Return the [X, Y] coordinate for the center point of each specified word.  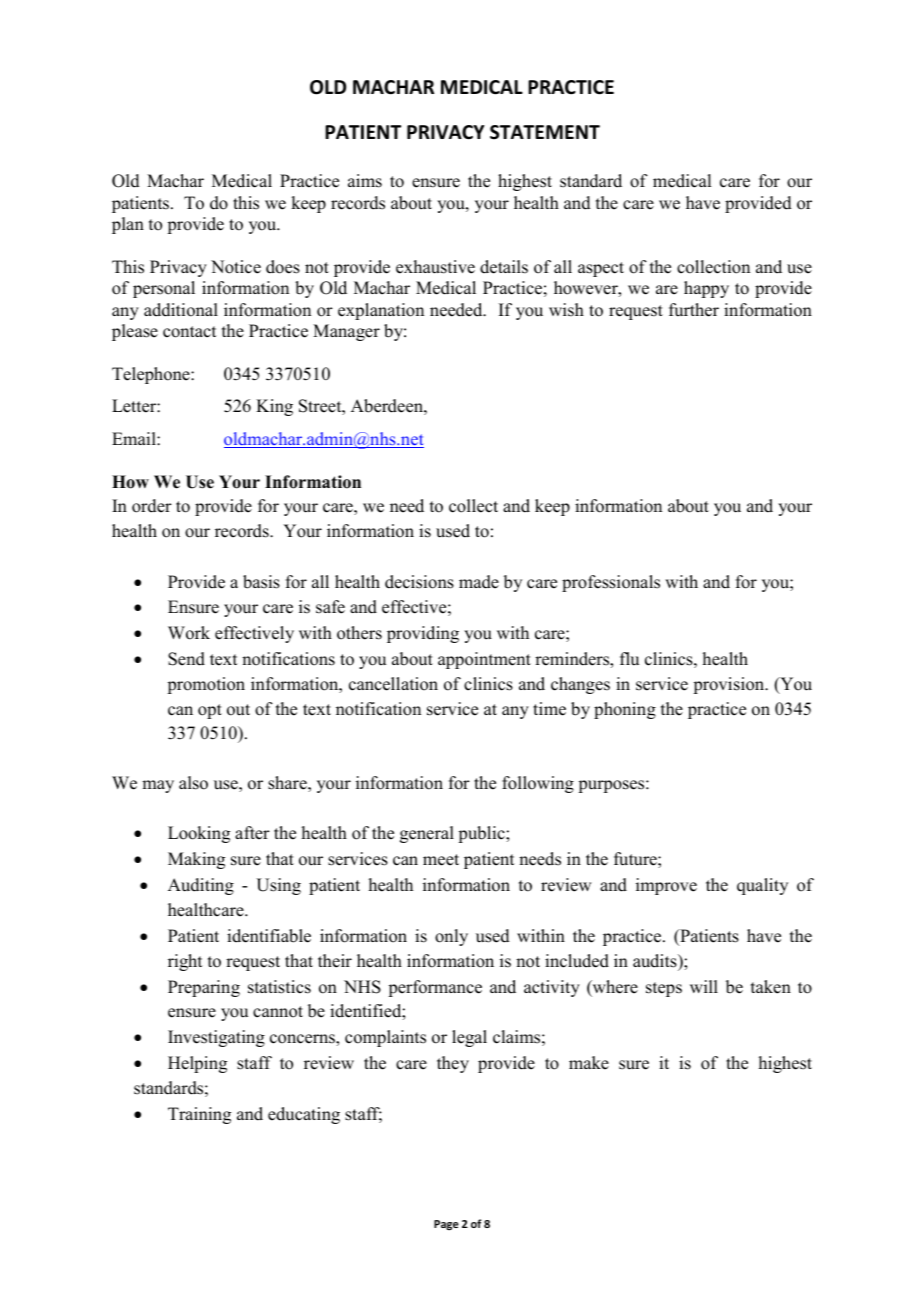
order [152, 506]
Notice [236, 267]
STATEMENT [545, 132]
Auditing [201, 886]
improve [666, 886]
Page [446, 1225]
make [589, 1063]
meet [441, 860]
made [479, 582]
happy [706, 289]
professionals [611, 583]
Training [199, 1115]
